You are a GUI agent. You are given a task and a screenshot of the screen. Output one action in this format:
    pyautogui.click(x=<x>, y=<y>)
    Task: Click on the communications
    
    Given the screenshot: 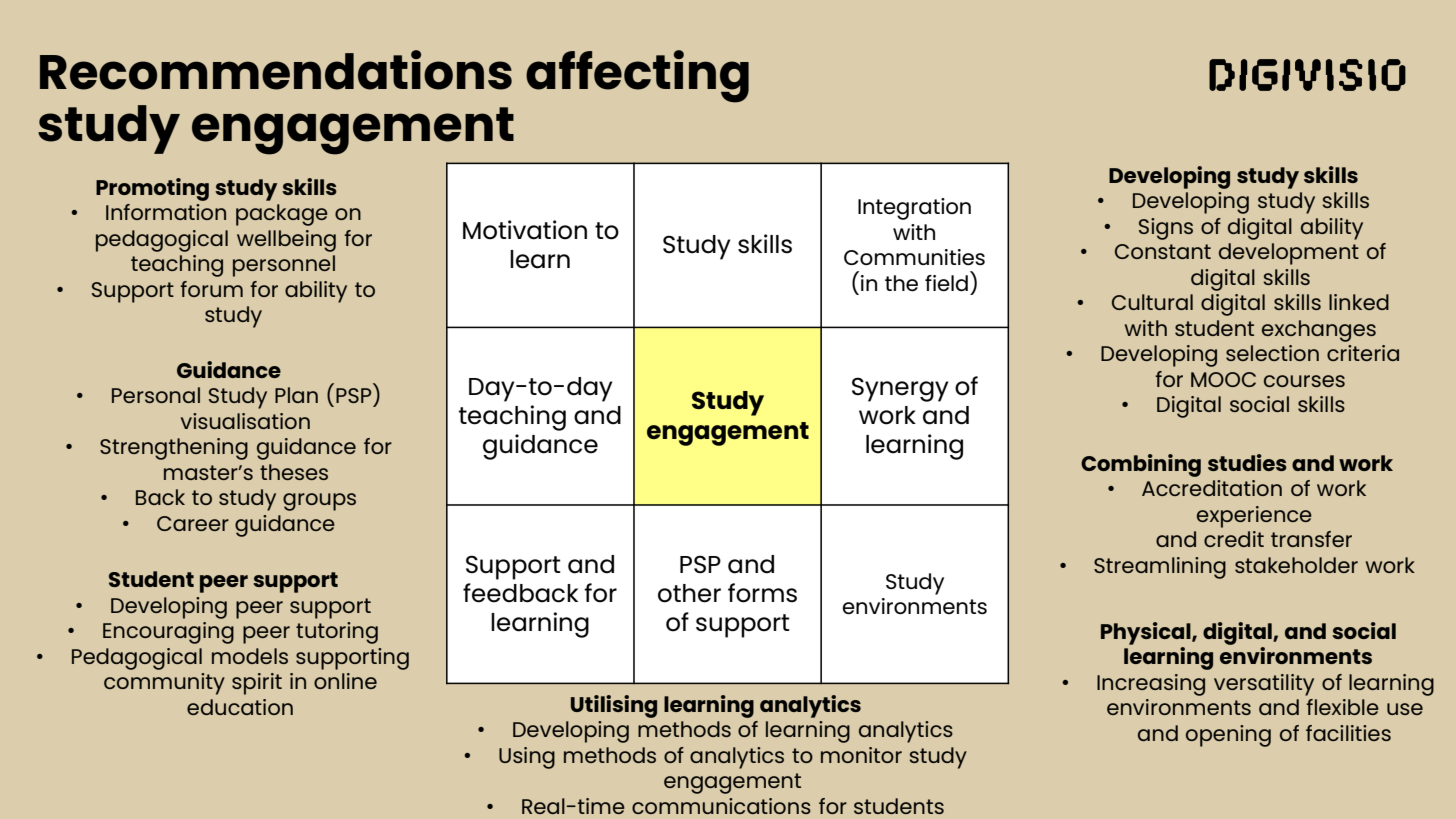 What is the action you would take?
    pyautogui.click(x=721, y=806)
